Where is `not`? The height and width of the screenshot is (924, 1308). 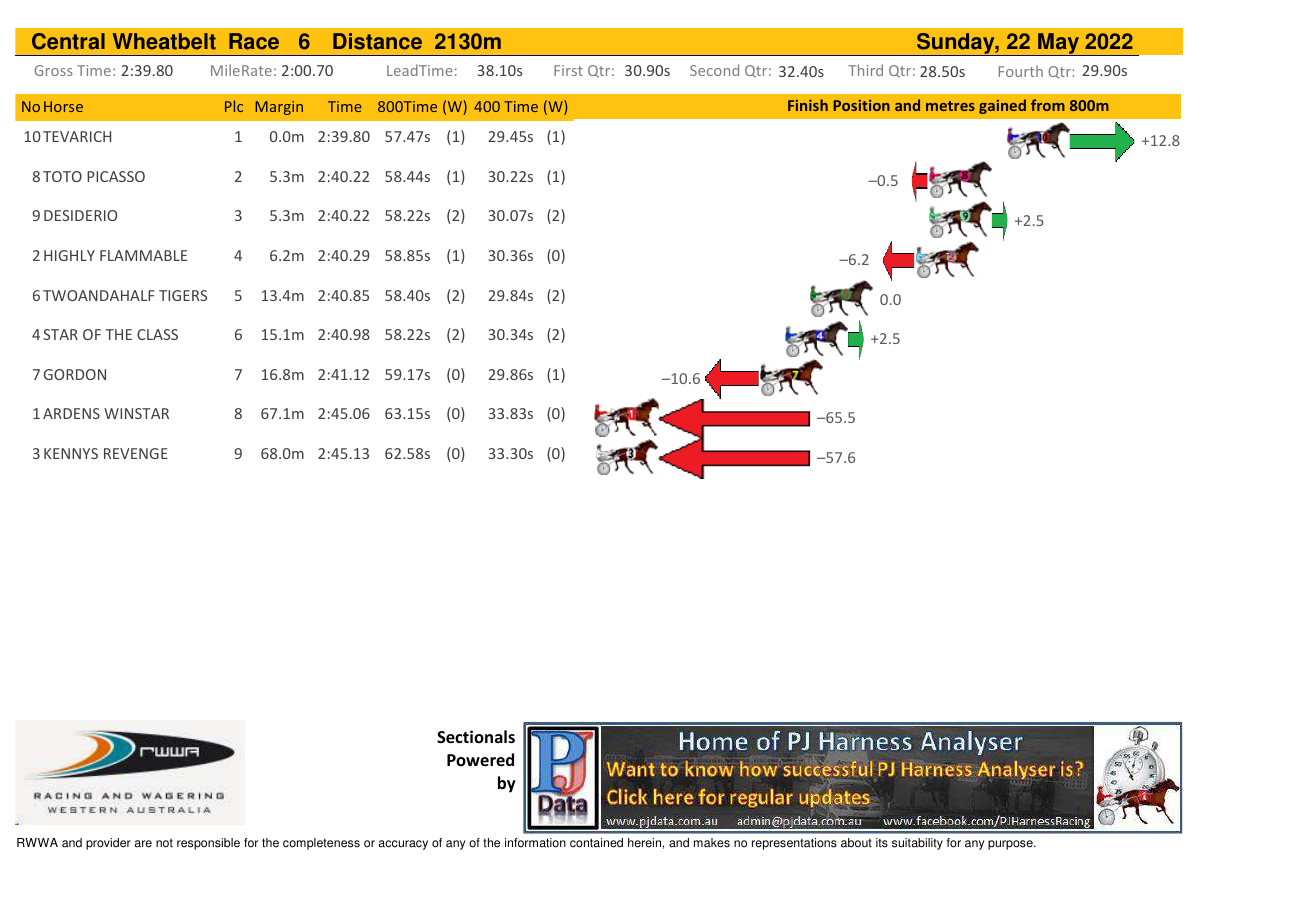 not is located at coordinates (164, 843).
